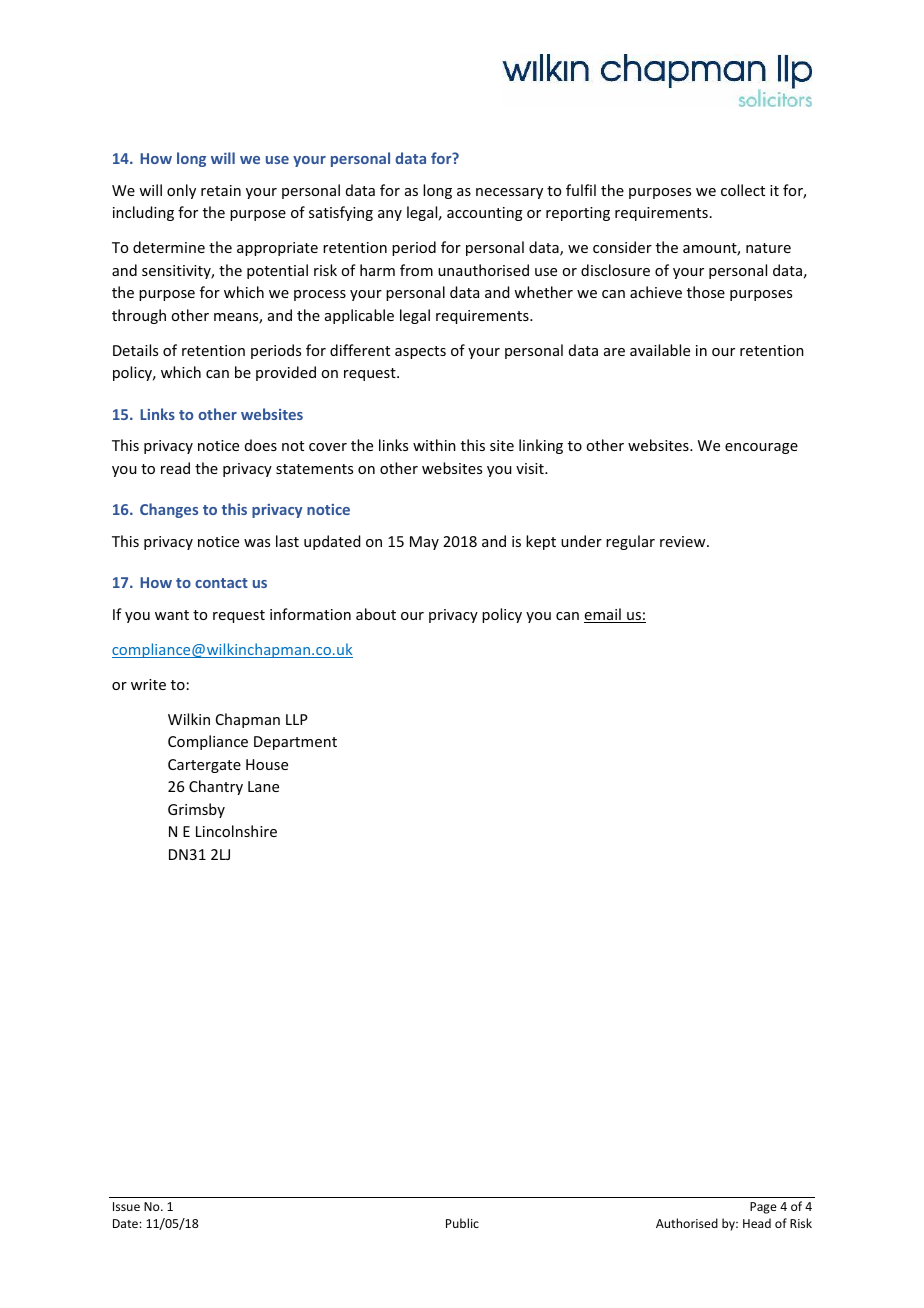 This screenshot has height=1308, width=924. Describe the element at coordinates (743, 190) in the screenshot. I see `collect` at that location.
